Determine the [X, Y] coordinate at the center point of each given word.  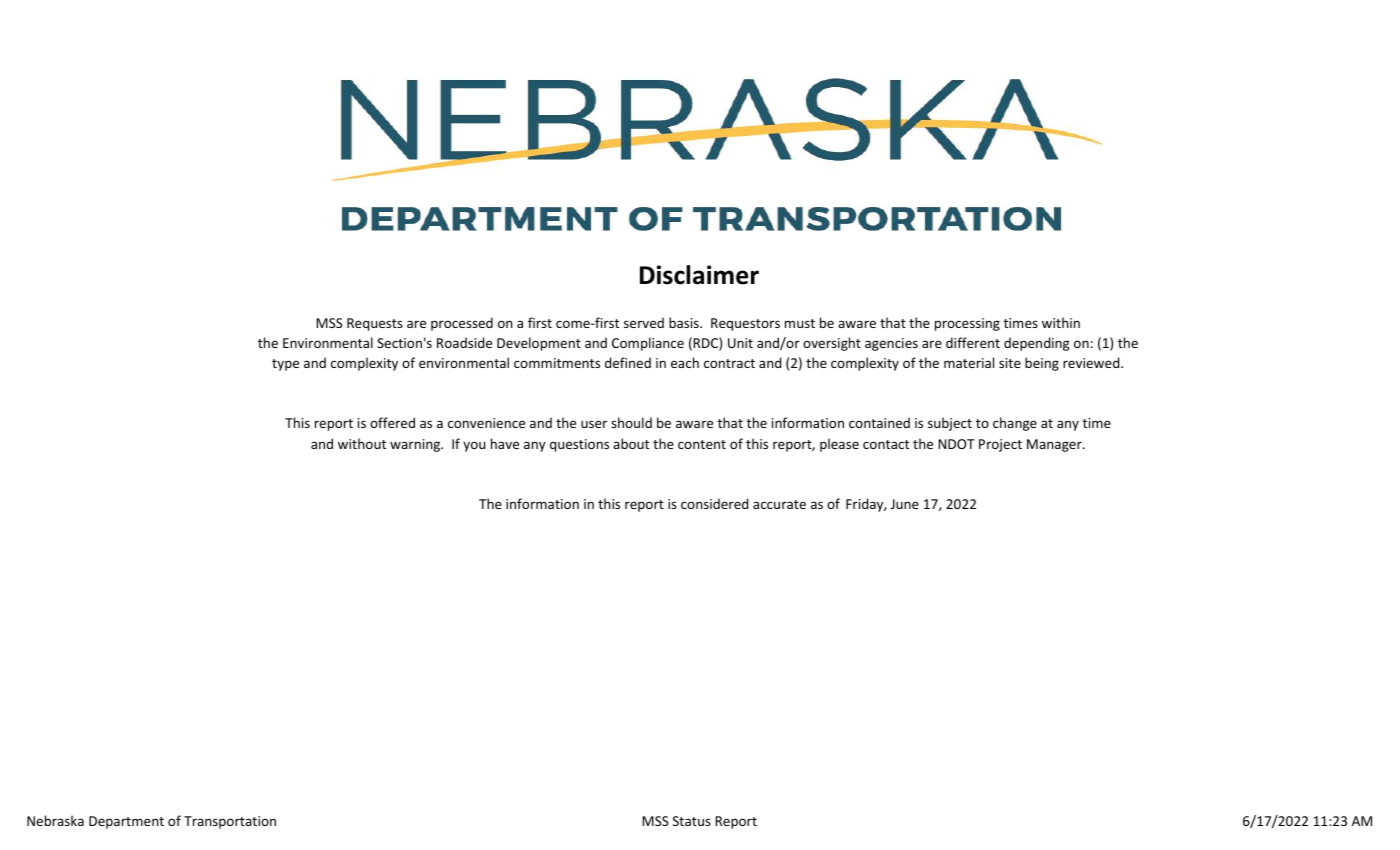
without [362, 443]
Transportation [230, 822]
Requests [375, 324]
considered [714, 503]
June [905, 504]
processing [967, 324]
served [644, 322]
